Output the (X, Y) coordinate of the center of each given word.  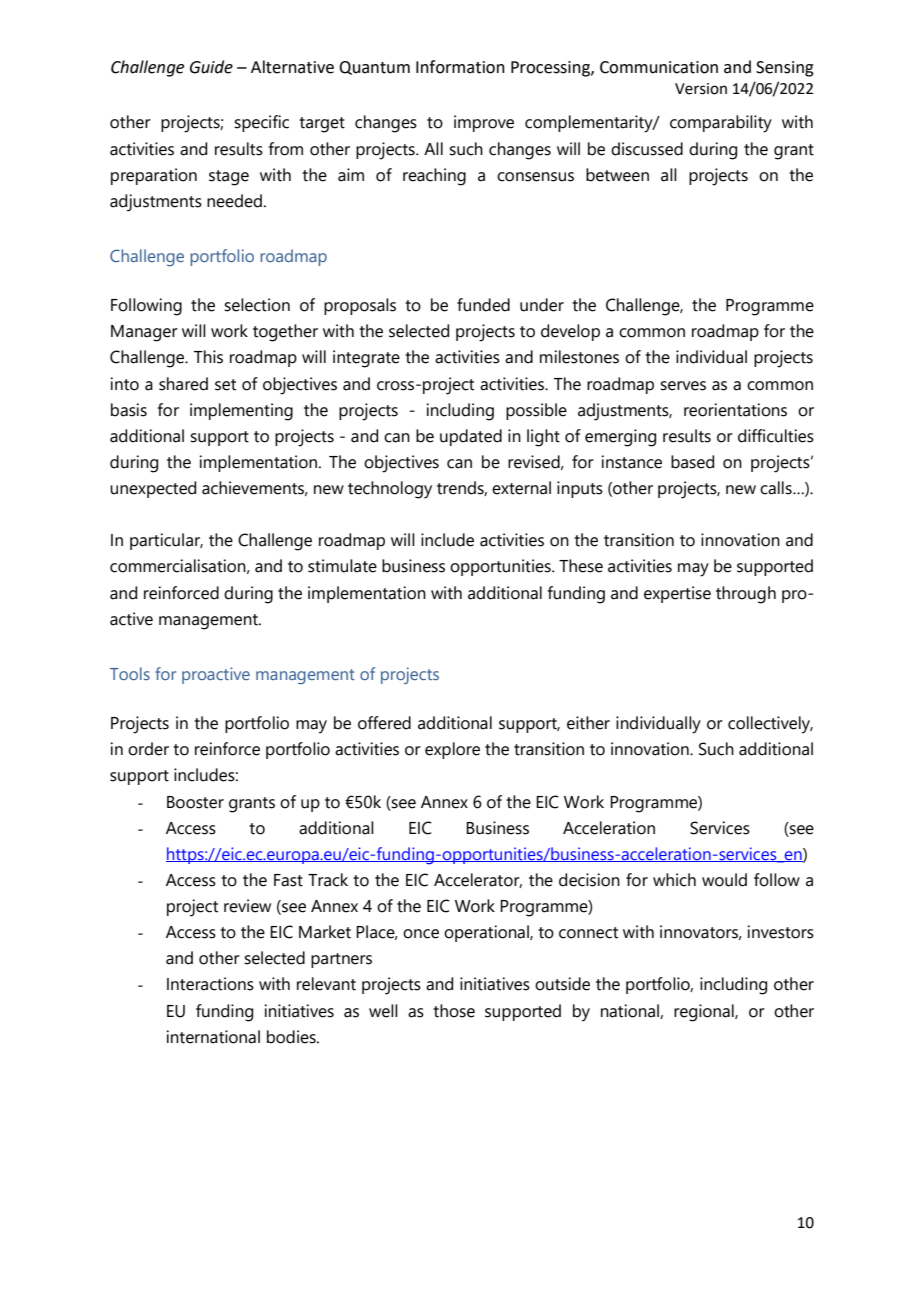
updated (471, 437)
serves (683, 386)
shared (183, 384)
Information (460, 67)
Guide (211, 67)
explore (452, 750)
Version (701, 89)
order (148, 749)
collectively (770, 725)
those (454, 1011)
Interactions (210, 984)
